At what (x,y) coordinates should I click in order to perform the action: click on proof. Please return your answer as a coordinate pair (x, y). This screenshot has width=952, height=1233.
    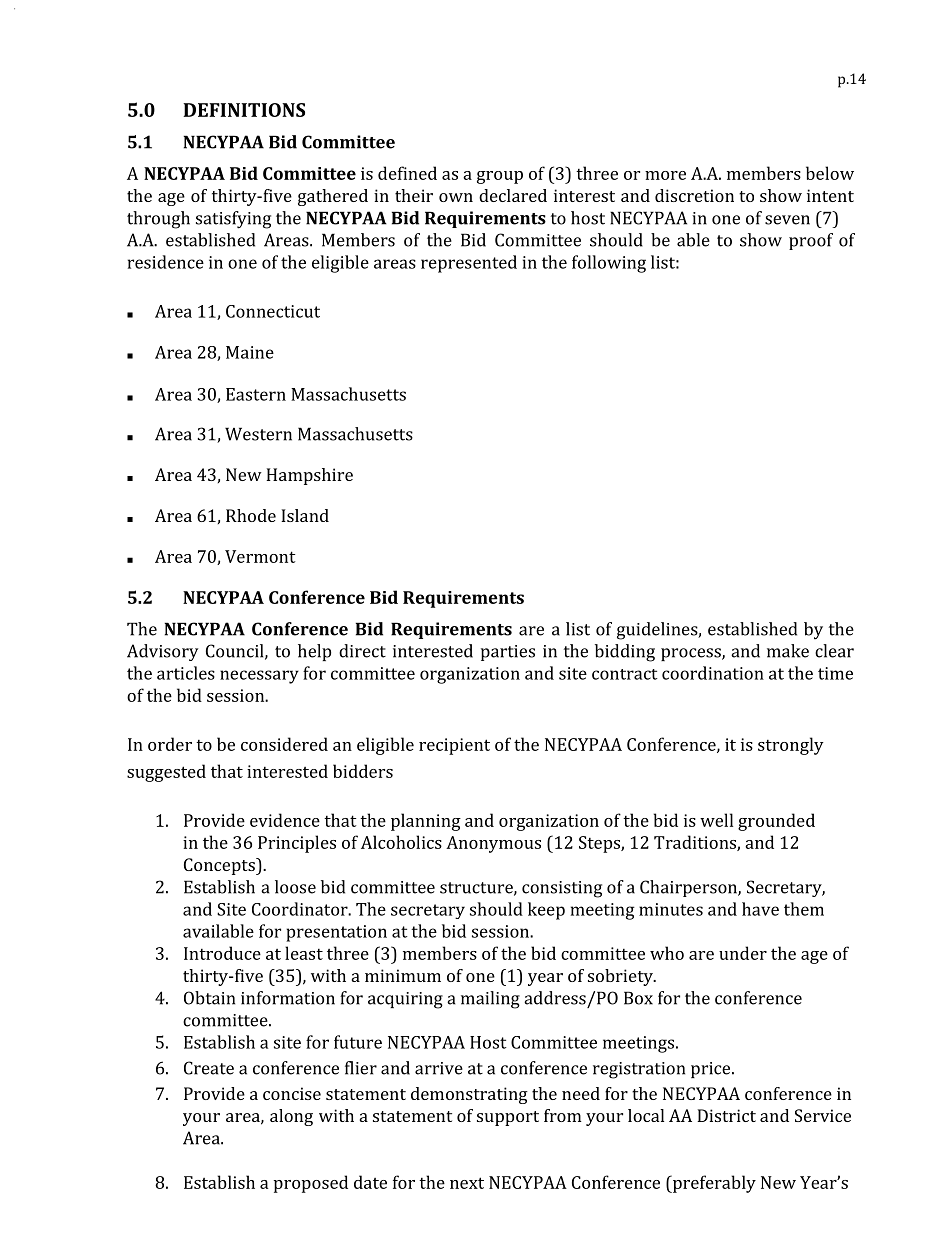
    Looking at the image, I should click on (811, 241).
